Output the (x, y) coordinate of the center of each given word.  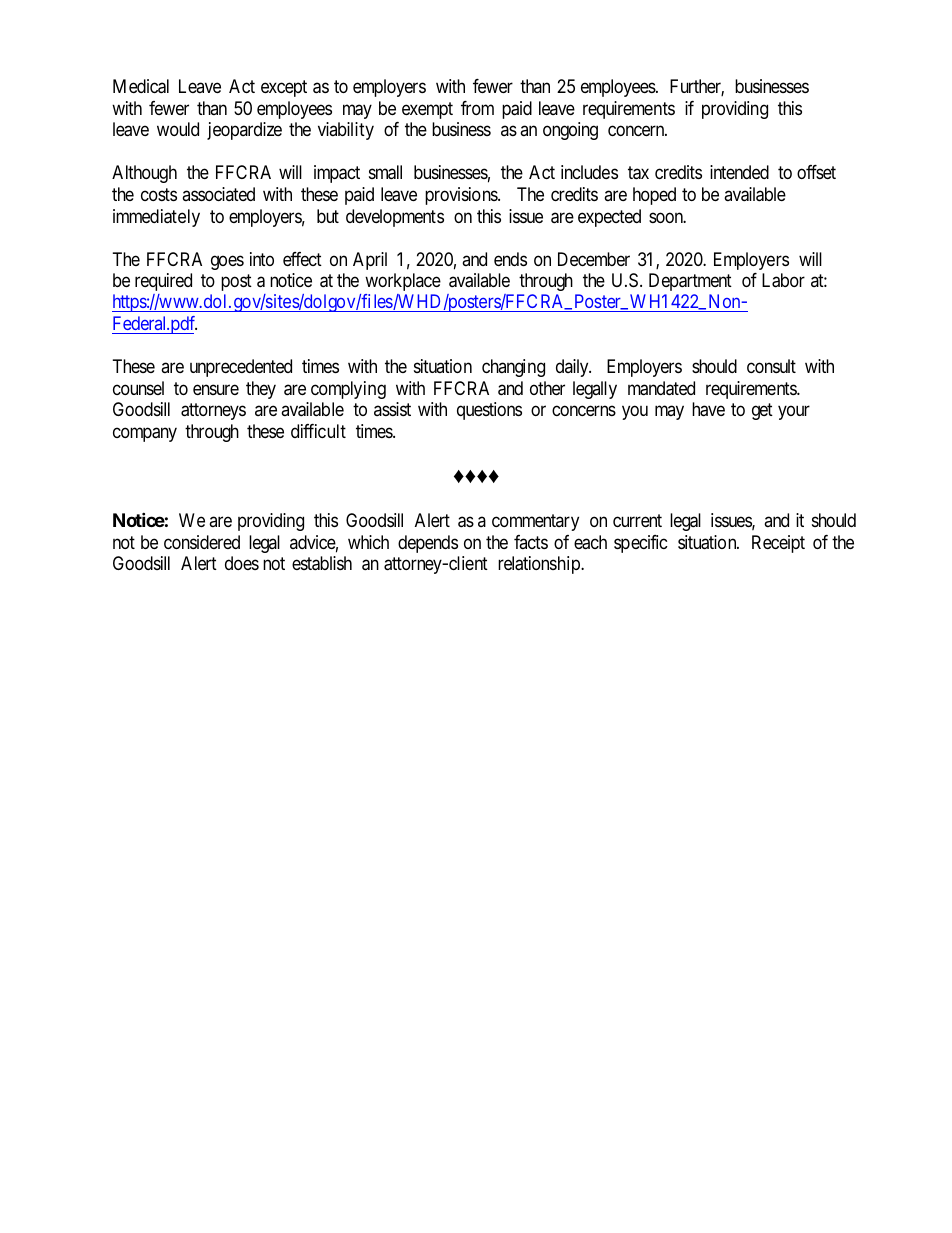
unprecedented (241, 368)
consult (771, 366)
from (477, 108)
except (284, 88)
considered (202, 542)
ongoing (570, 131)
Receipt (778, 544)
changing (513, 368)
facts (531, 542)
